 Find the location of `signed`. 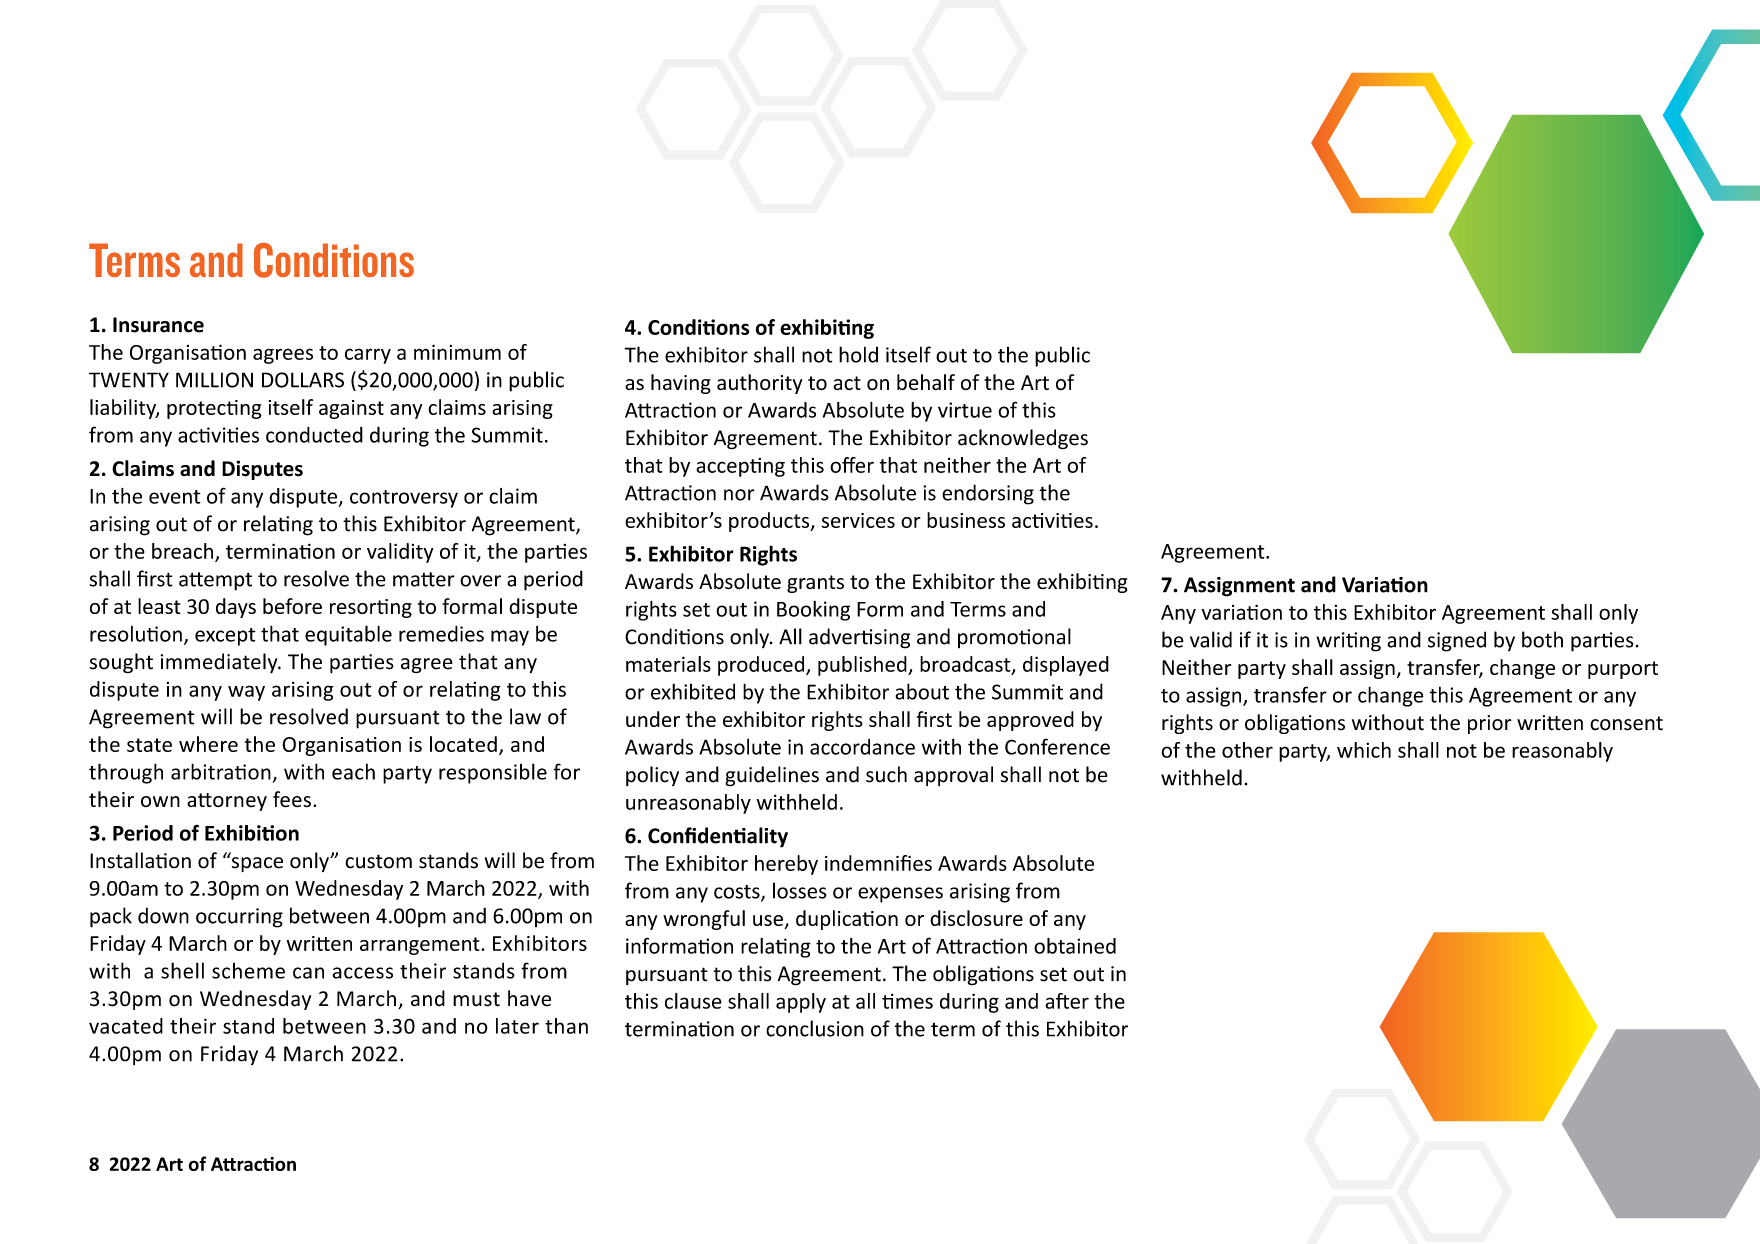

signed is located at coordinates (1457, 641).
